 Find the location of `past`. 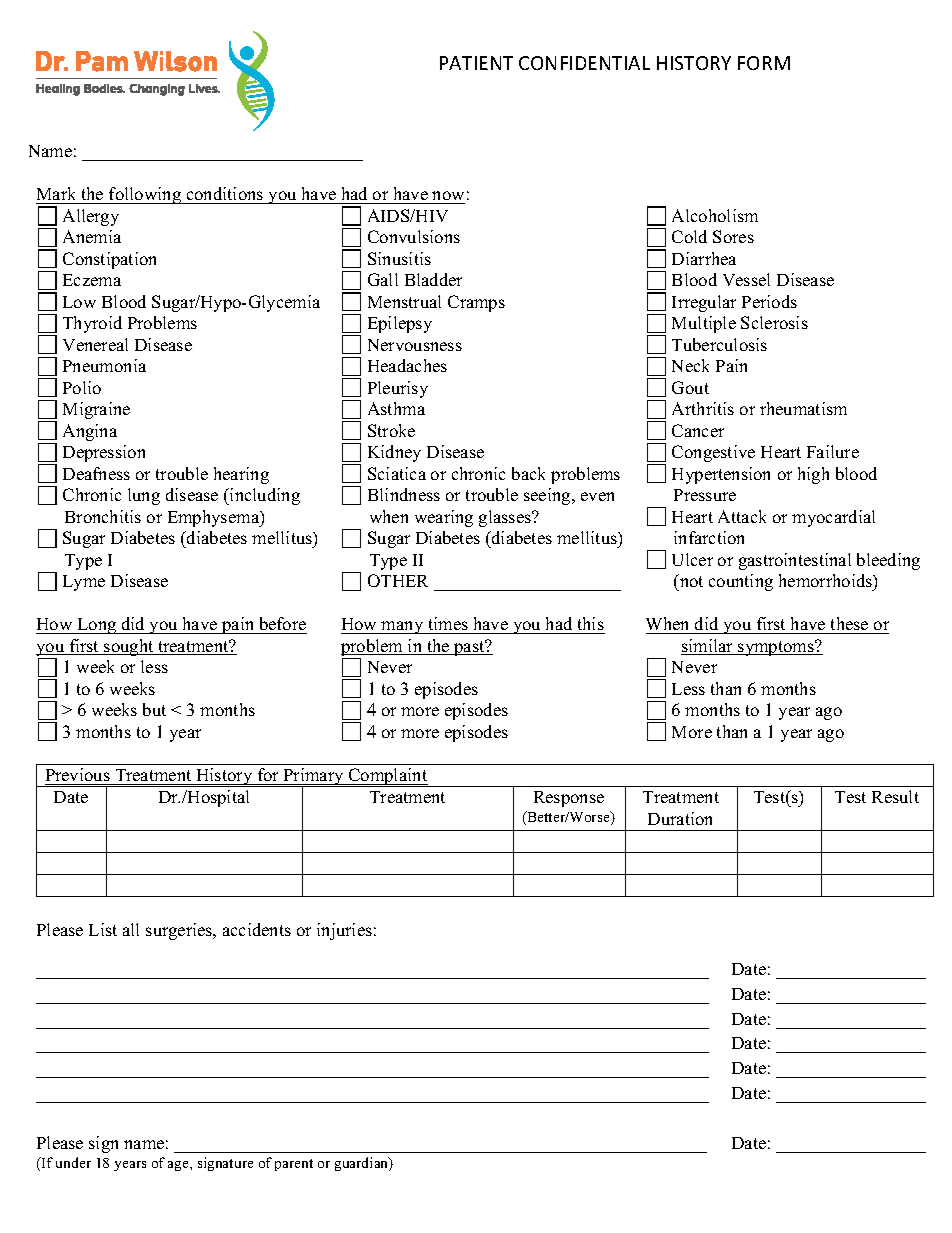

past is located at coordinates (469, 648).
